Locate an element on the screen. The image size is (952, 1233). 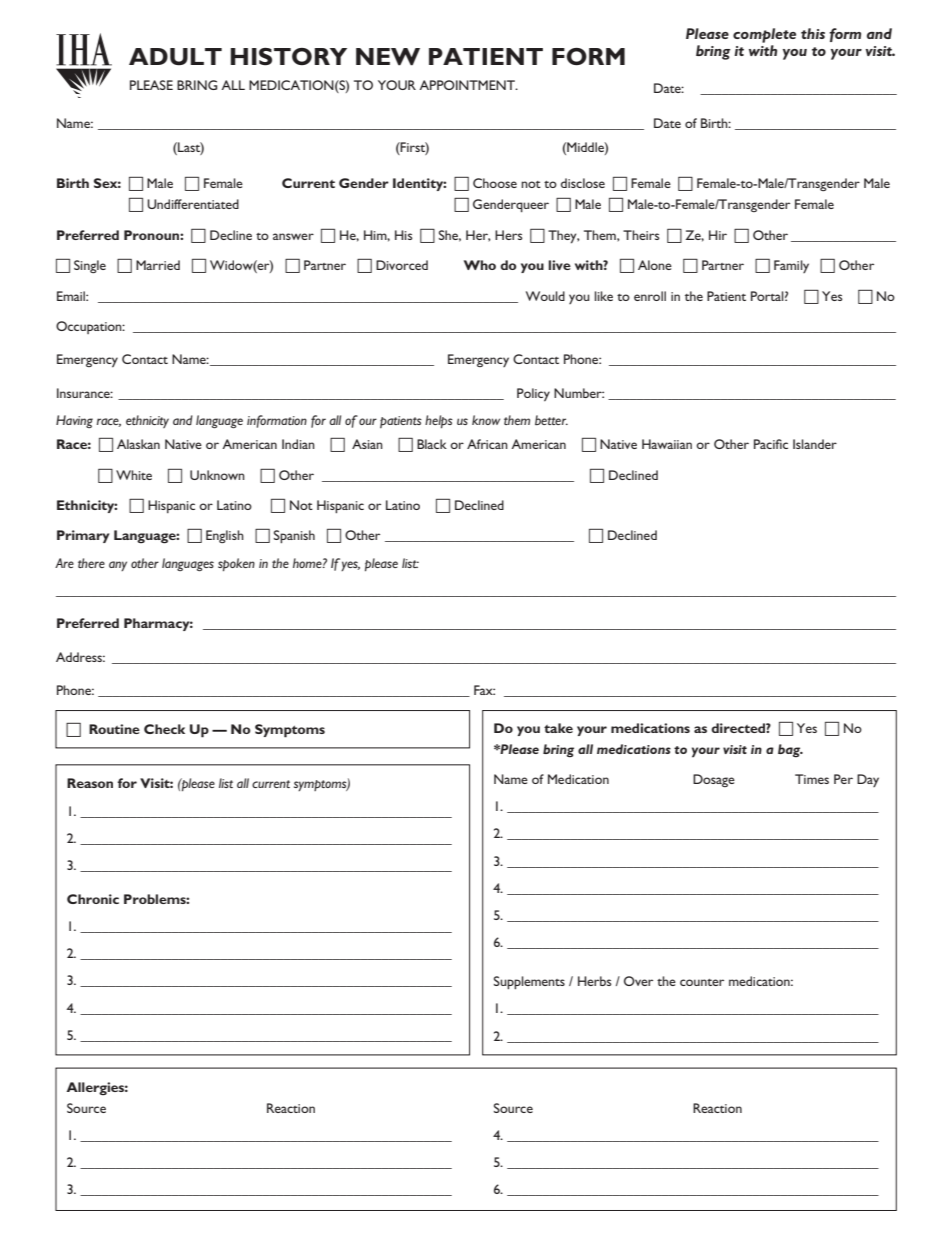
Chronic is located at coordinates (93, 899).
